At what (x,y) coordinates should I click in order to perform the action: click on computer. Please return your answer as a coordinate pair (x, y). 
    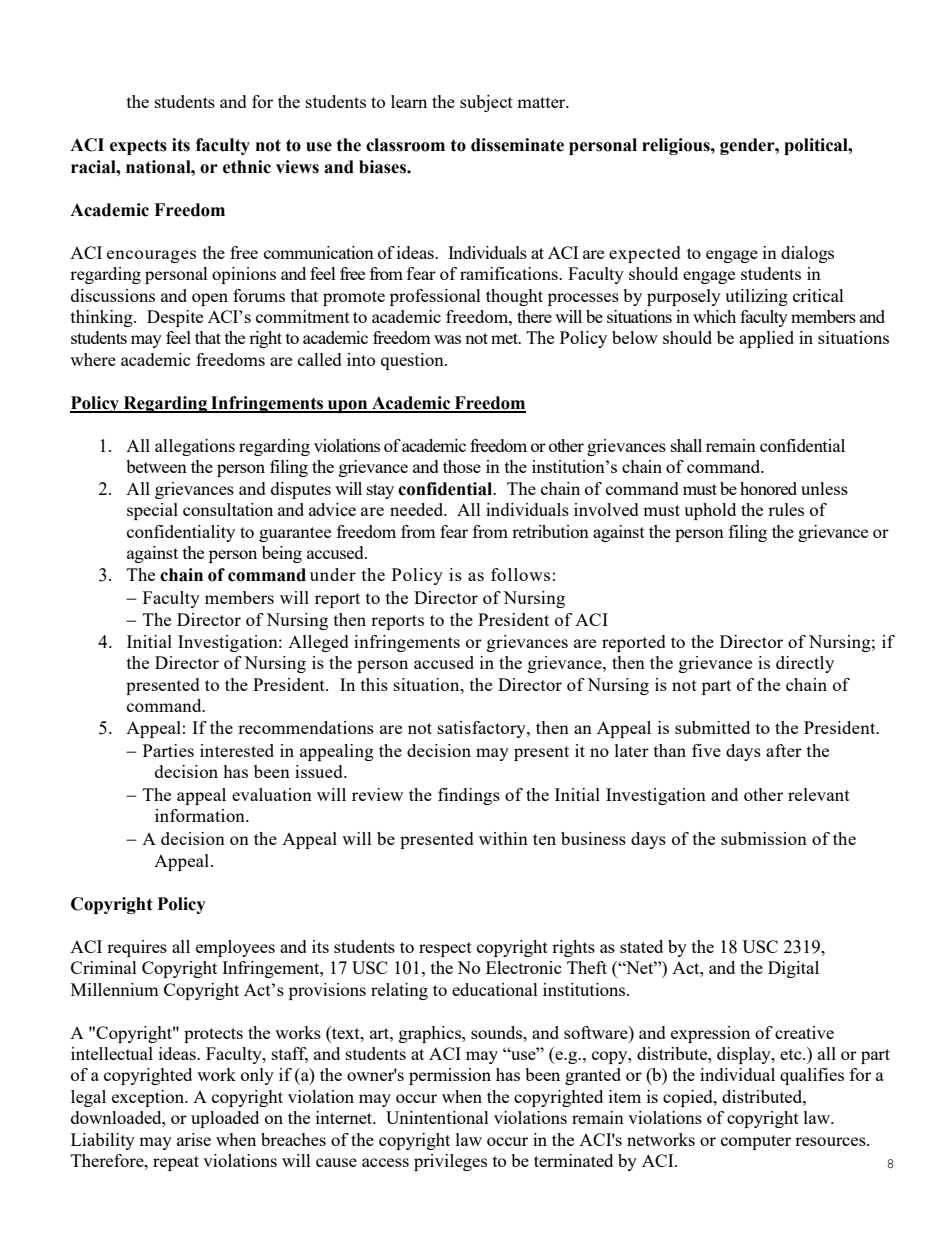
    Looking at the image, I should click on (756, 1142).
